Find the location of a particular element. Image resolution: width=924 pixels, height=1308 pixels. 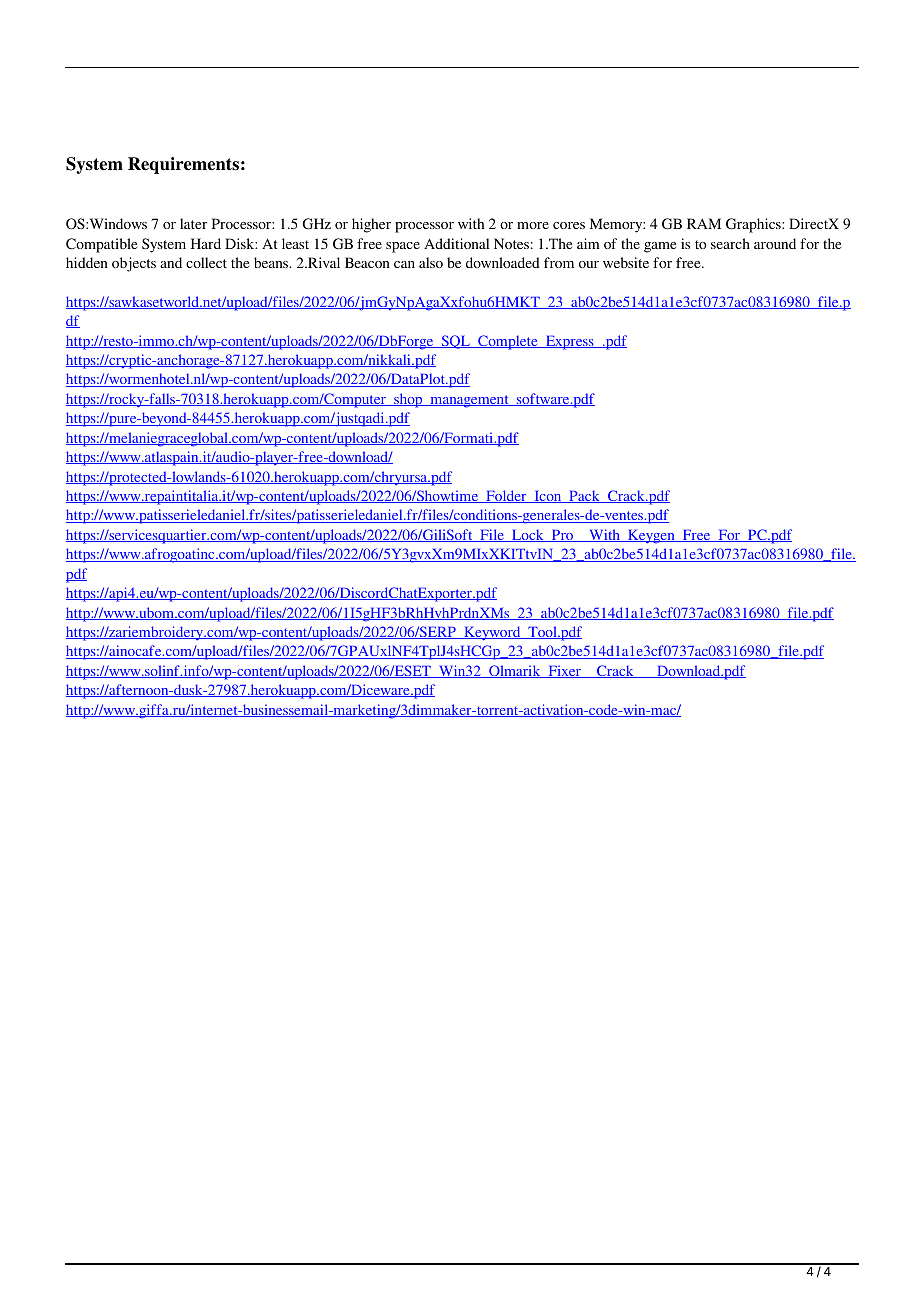

search is located at coordinates (730, 243).
